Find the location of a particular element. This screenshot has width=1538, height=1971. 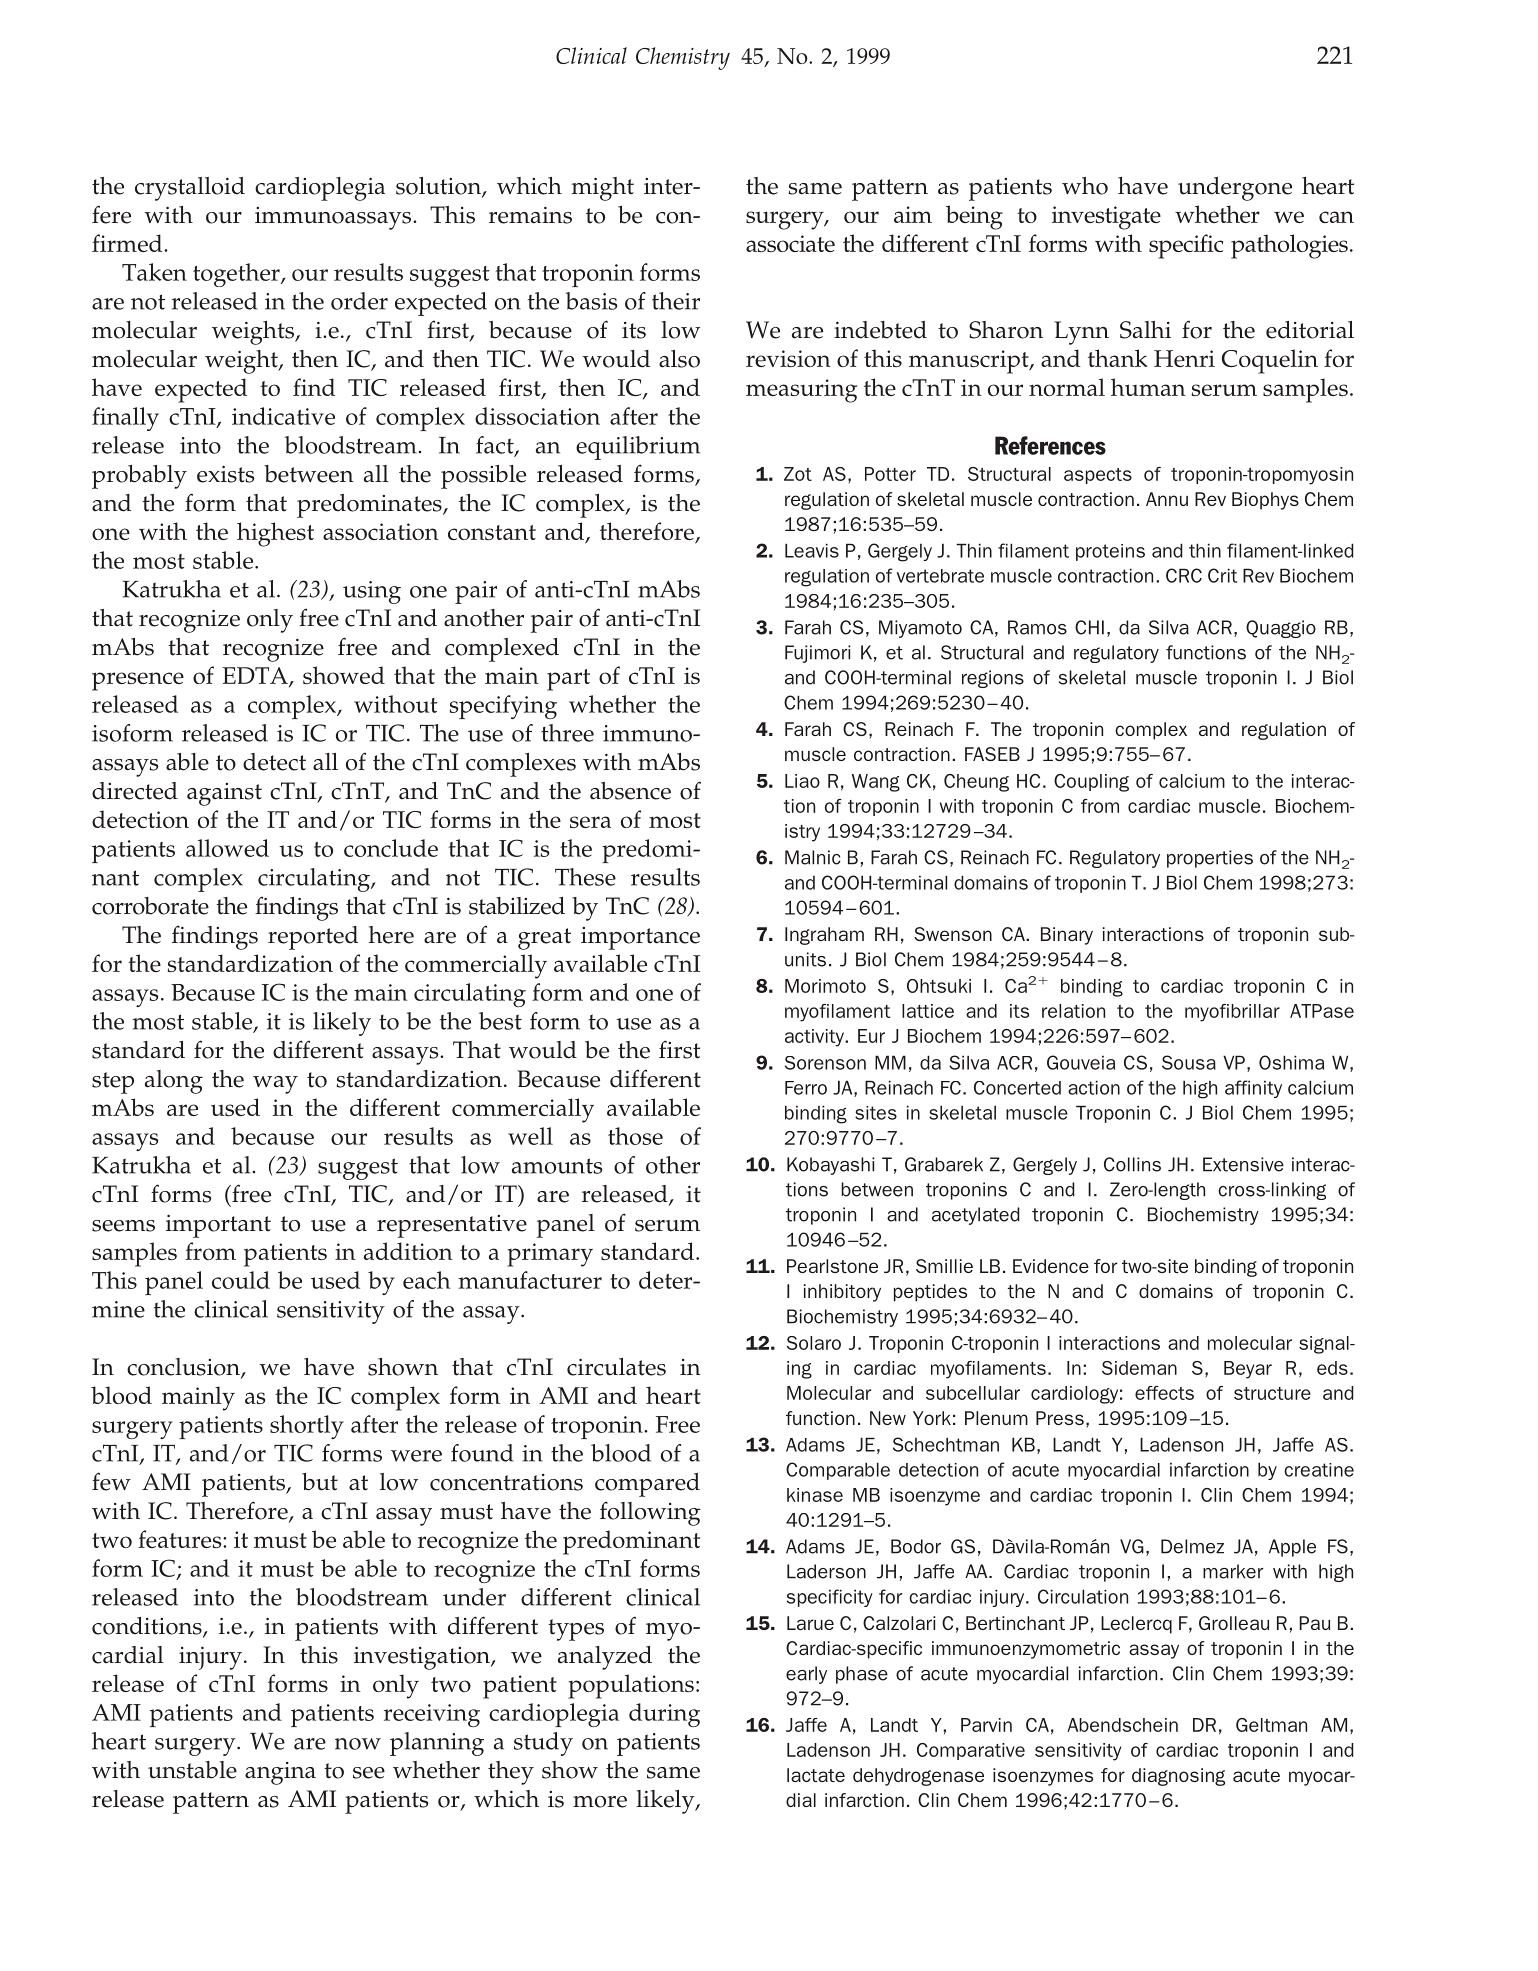

angina is located at coordinates (280, 1773).
